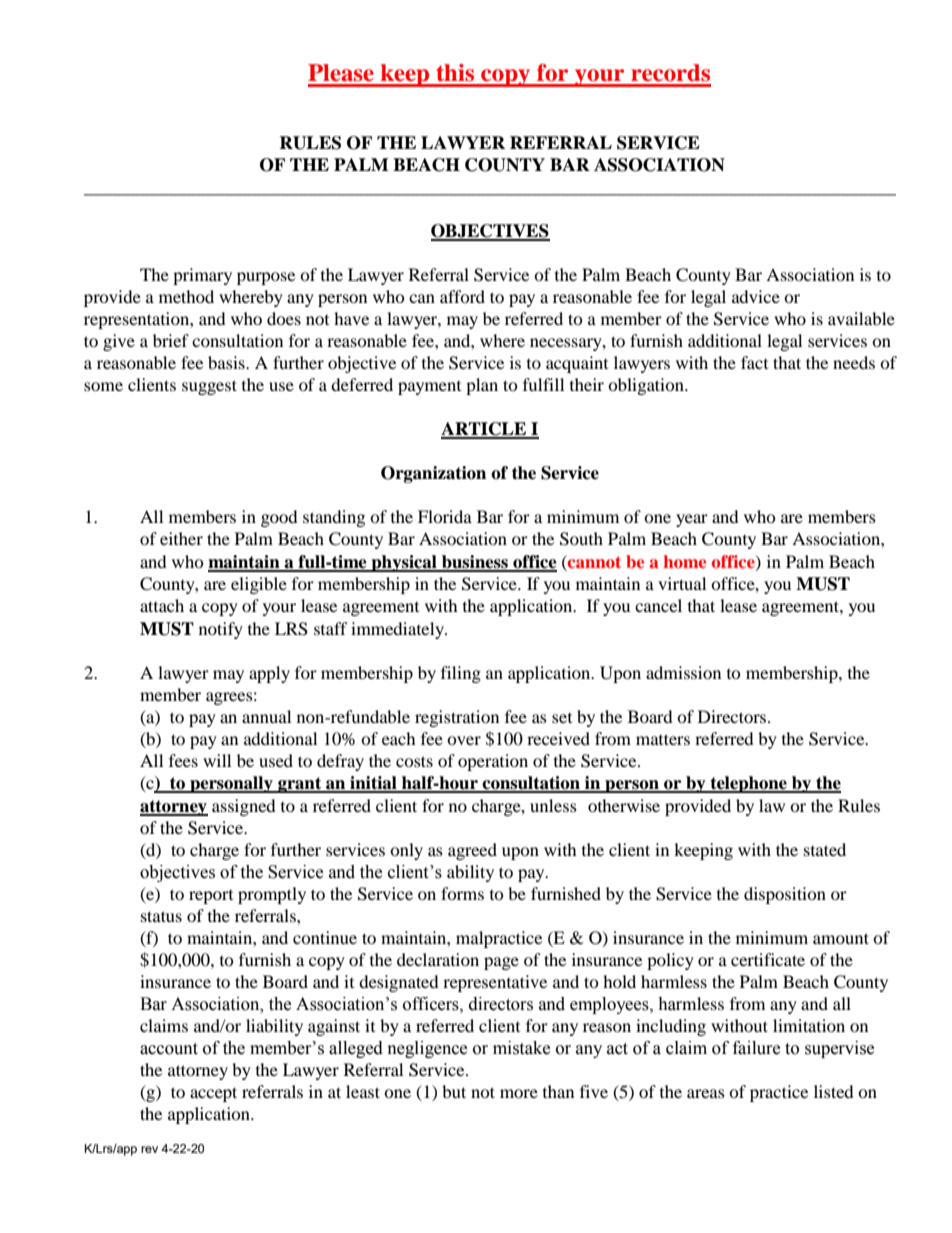 This document has height=1233, width=952. What do you see at coordinates (181, 538) in the document?
I see `either` at bounding box center [181, 538].
